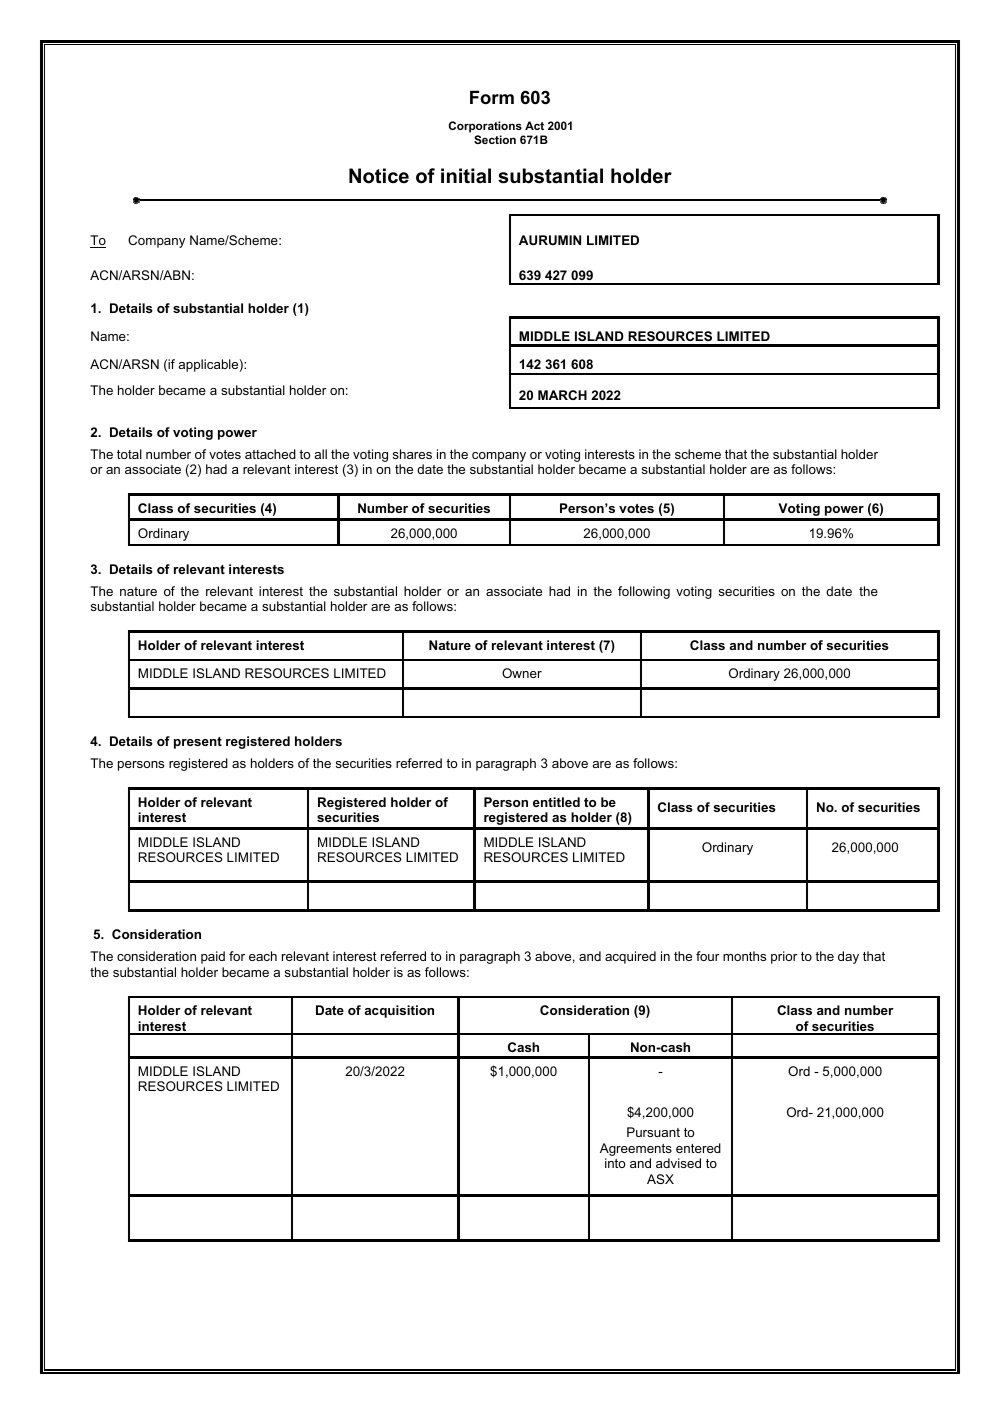 This page has width=1000, height=1415. I want to click on Act, so click(534, 125).
